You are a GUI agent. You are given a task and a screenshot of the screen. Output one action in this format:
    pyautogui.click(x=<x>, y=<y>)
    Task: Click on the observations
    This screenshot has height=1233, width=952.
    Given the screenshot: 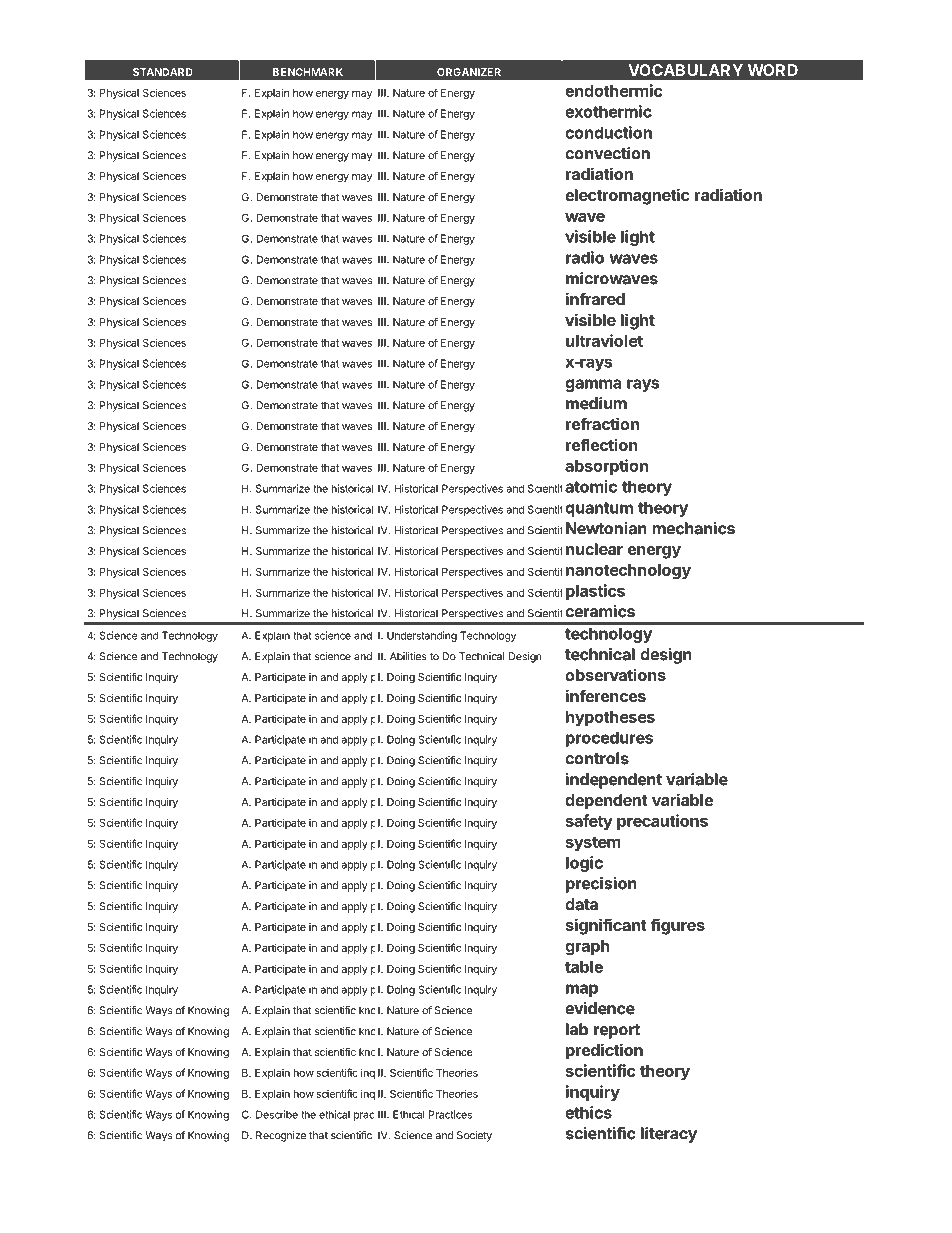 What is the action you would take?
    pyautogui.click(x=615, y=674)
